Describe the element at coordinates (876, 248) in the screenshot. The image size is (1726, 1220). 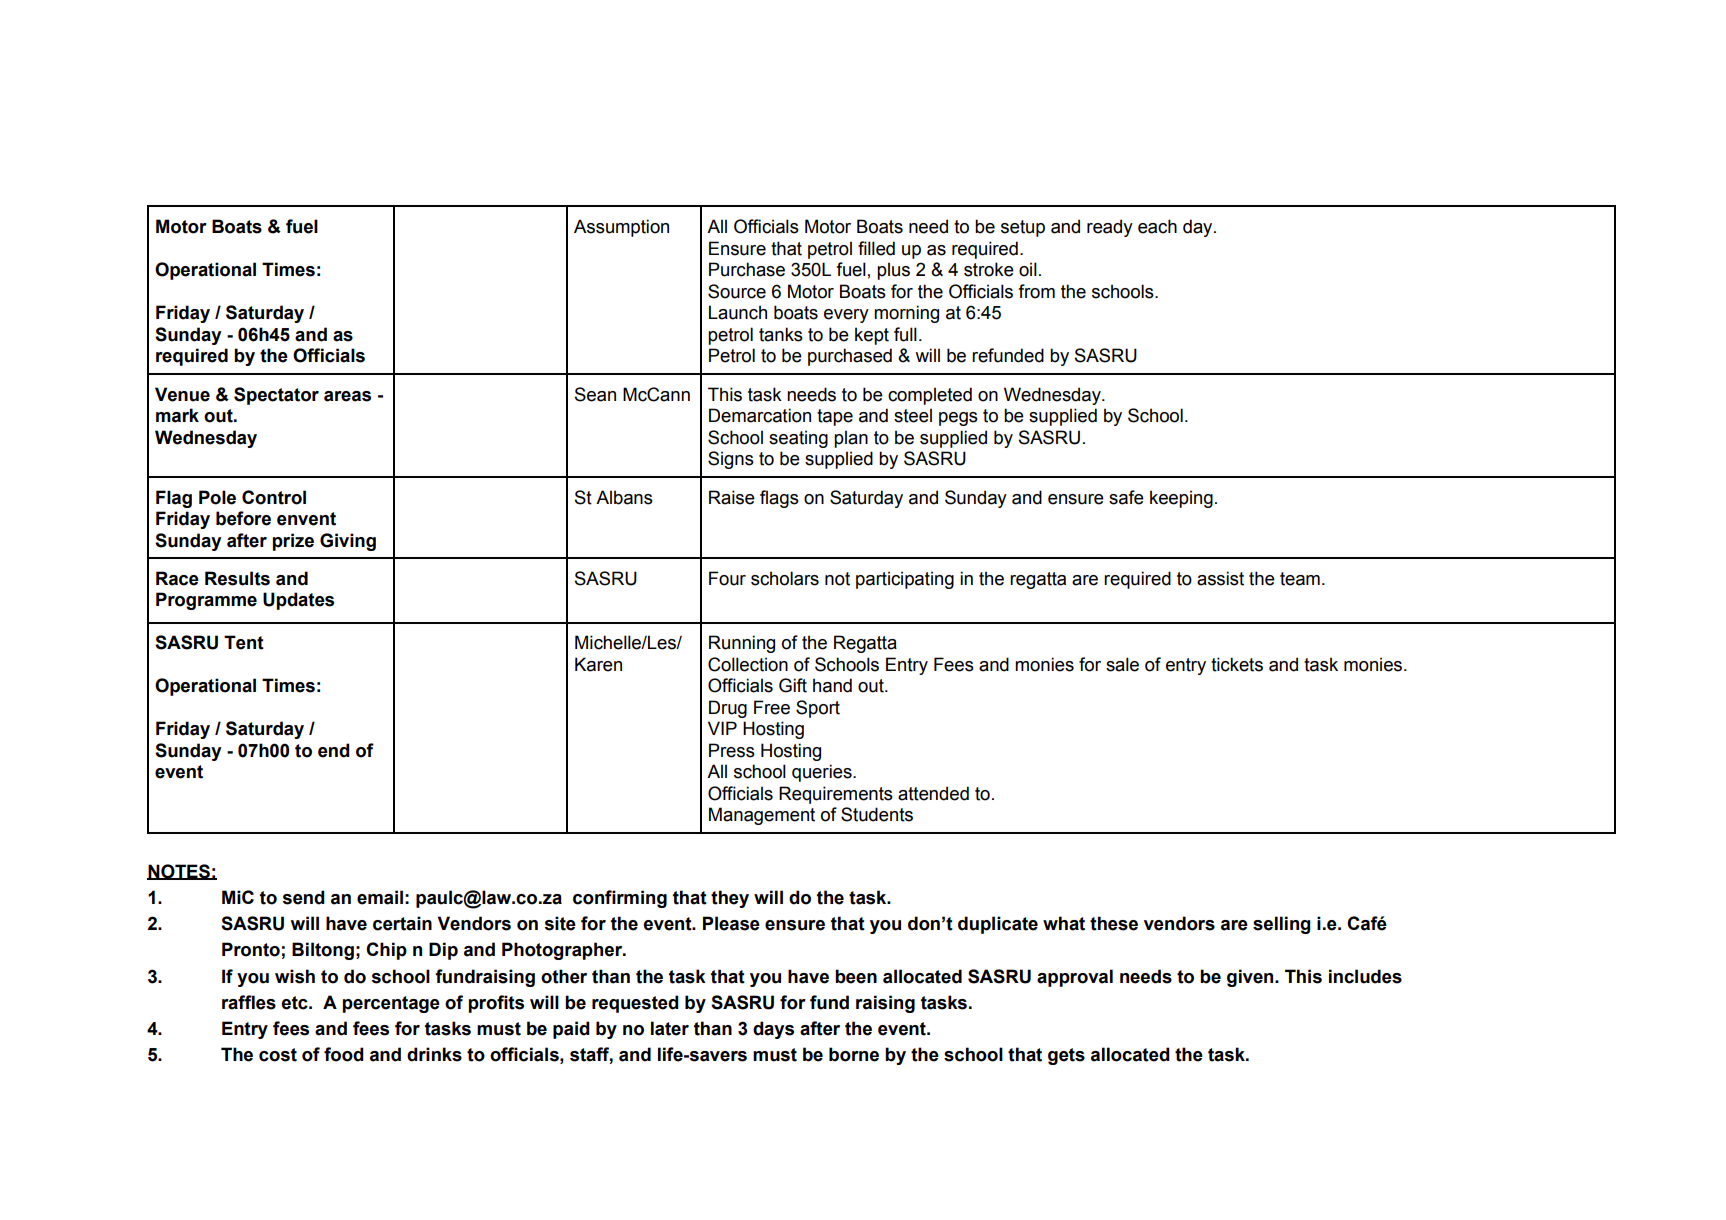
I see `filled` at that location.
